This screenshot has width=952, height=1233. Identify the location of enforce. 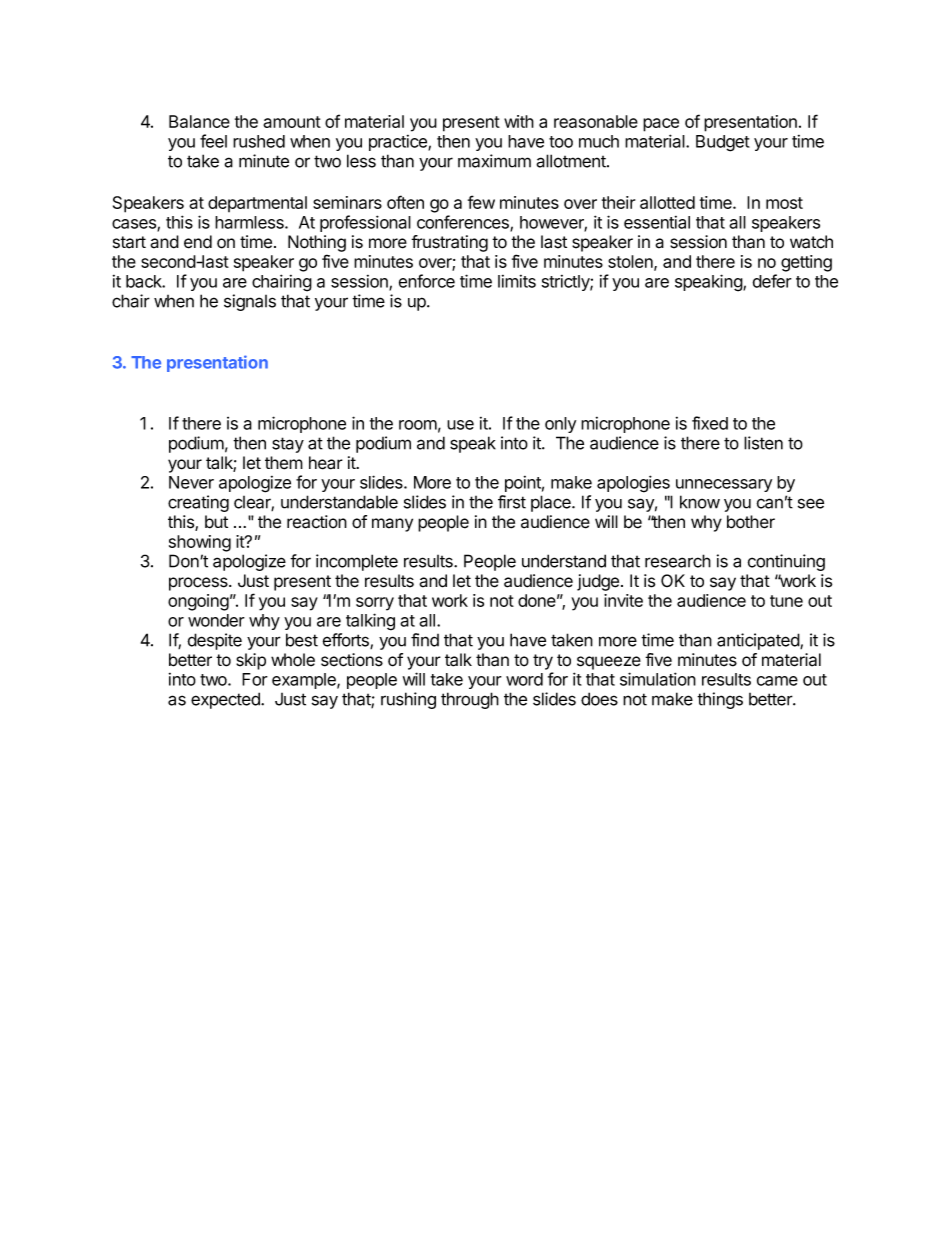
(427, 281).
